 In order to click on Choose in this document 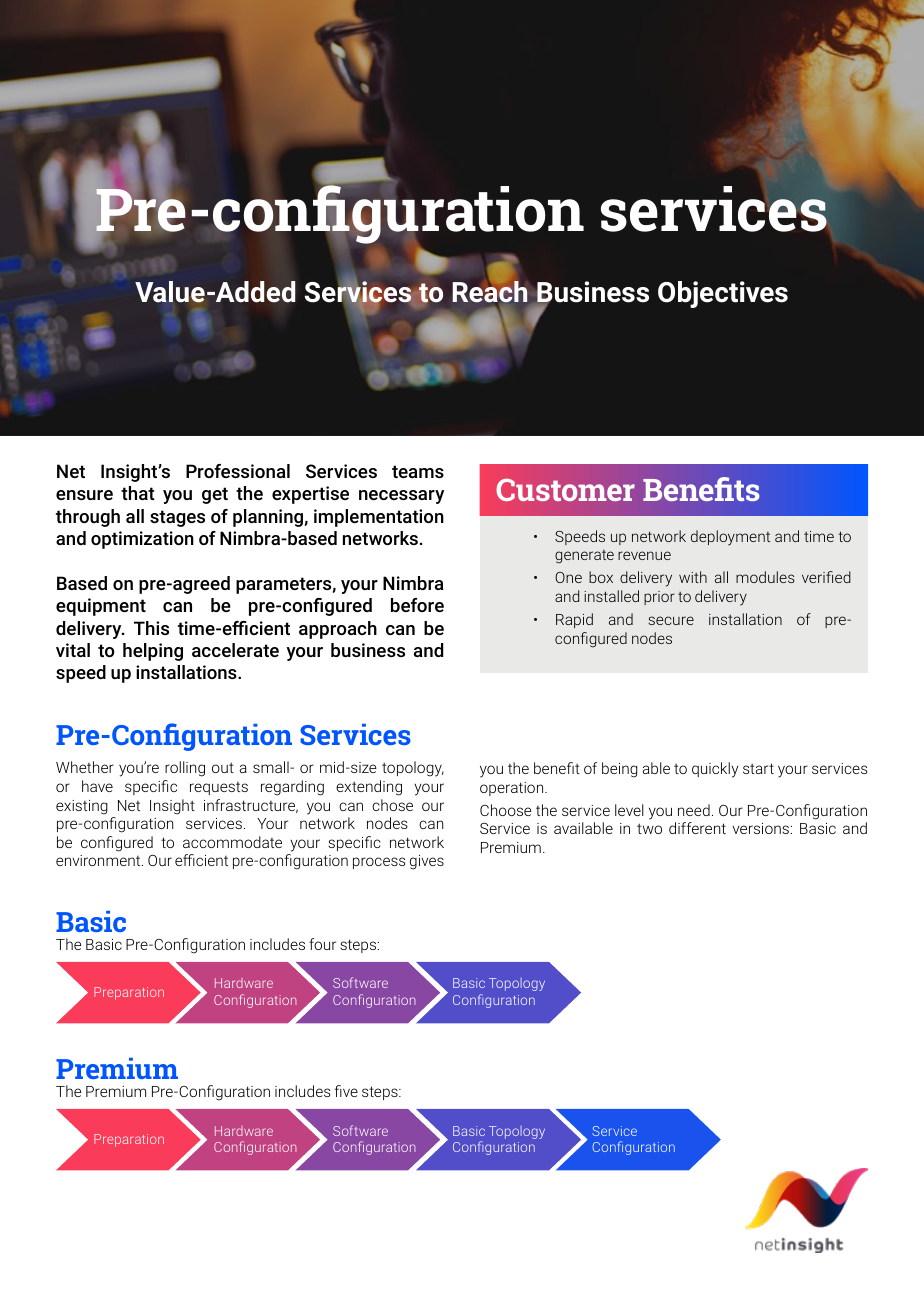, I will do `click(506, 810)`.
